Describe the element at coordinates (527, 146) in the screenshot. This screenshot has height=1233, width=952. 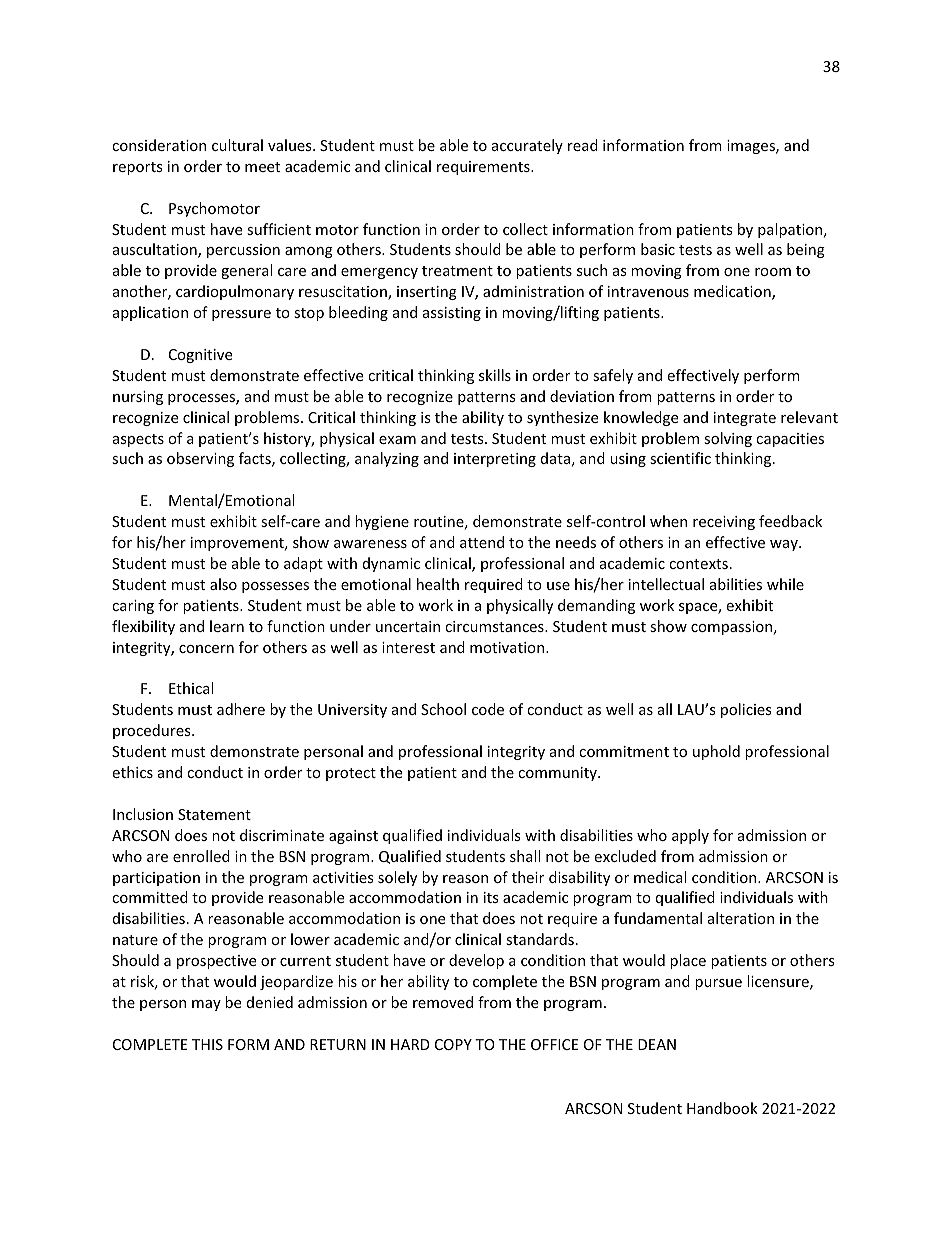
I see `accurately` at that location.
